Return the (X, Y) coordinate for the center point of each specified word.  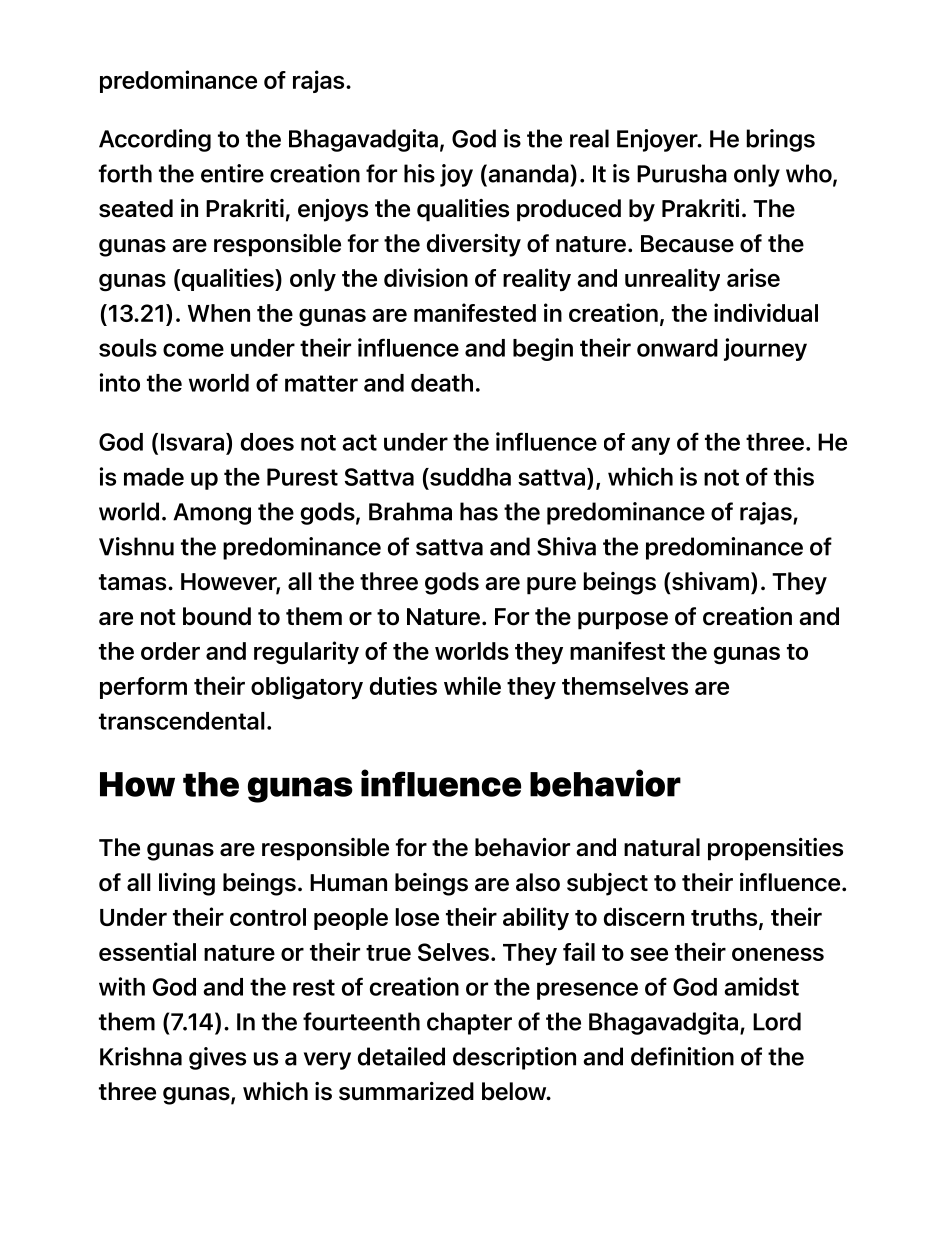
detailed (401, 1056)
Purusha (682, 173)
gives (217, 1058)
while (472, 685)
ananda (528, 173)
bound (217, 616)
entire (232, 173)
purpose (623, 621)
